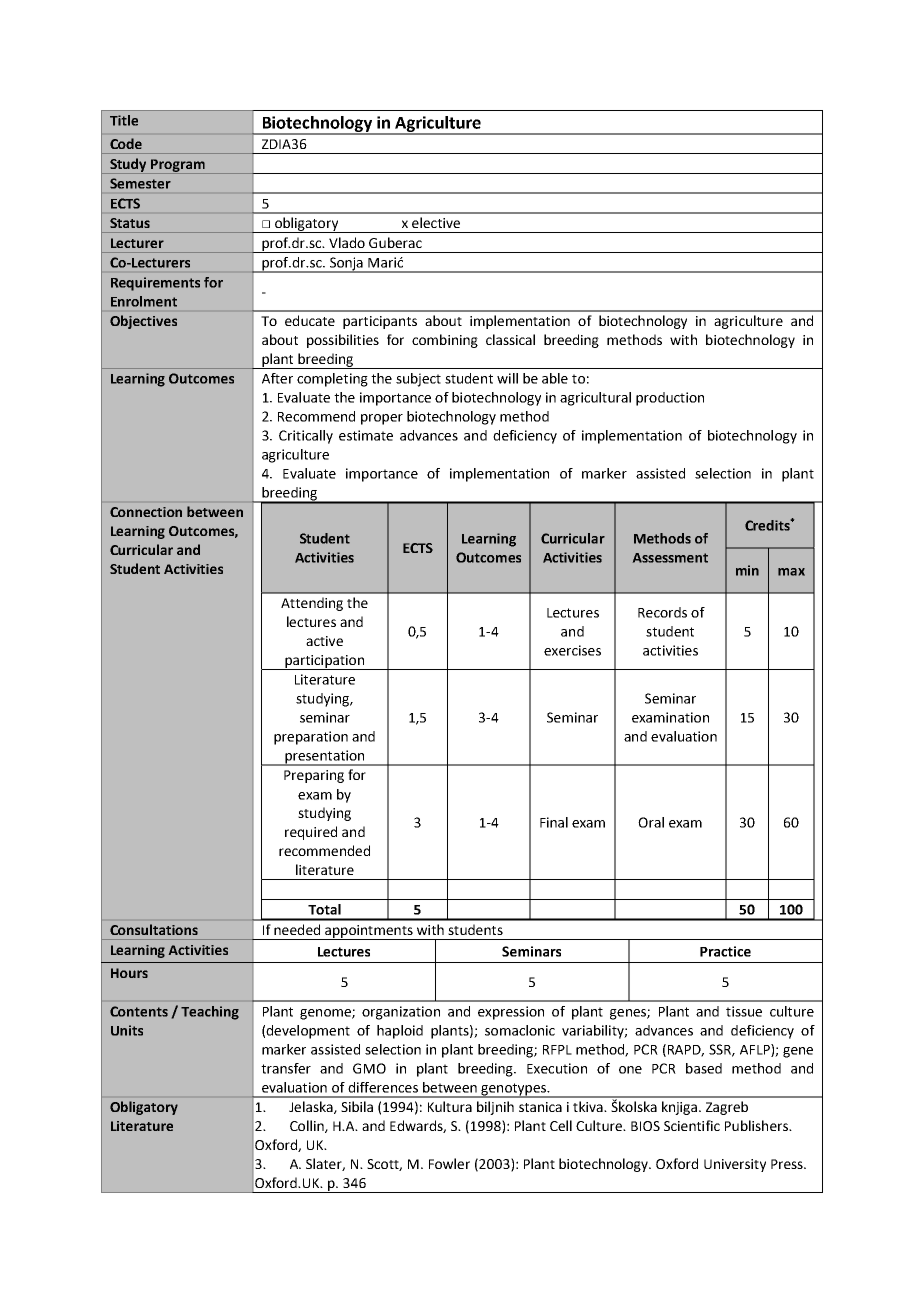  Describe the element at coordinates (308, 1126) in the page. I see `Collin` at that location.
